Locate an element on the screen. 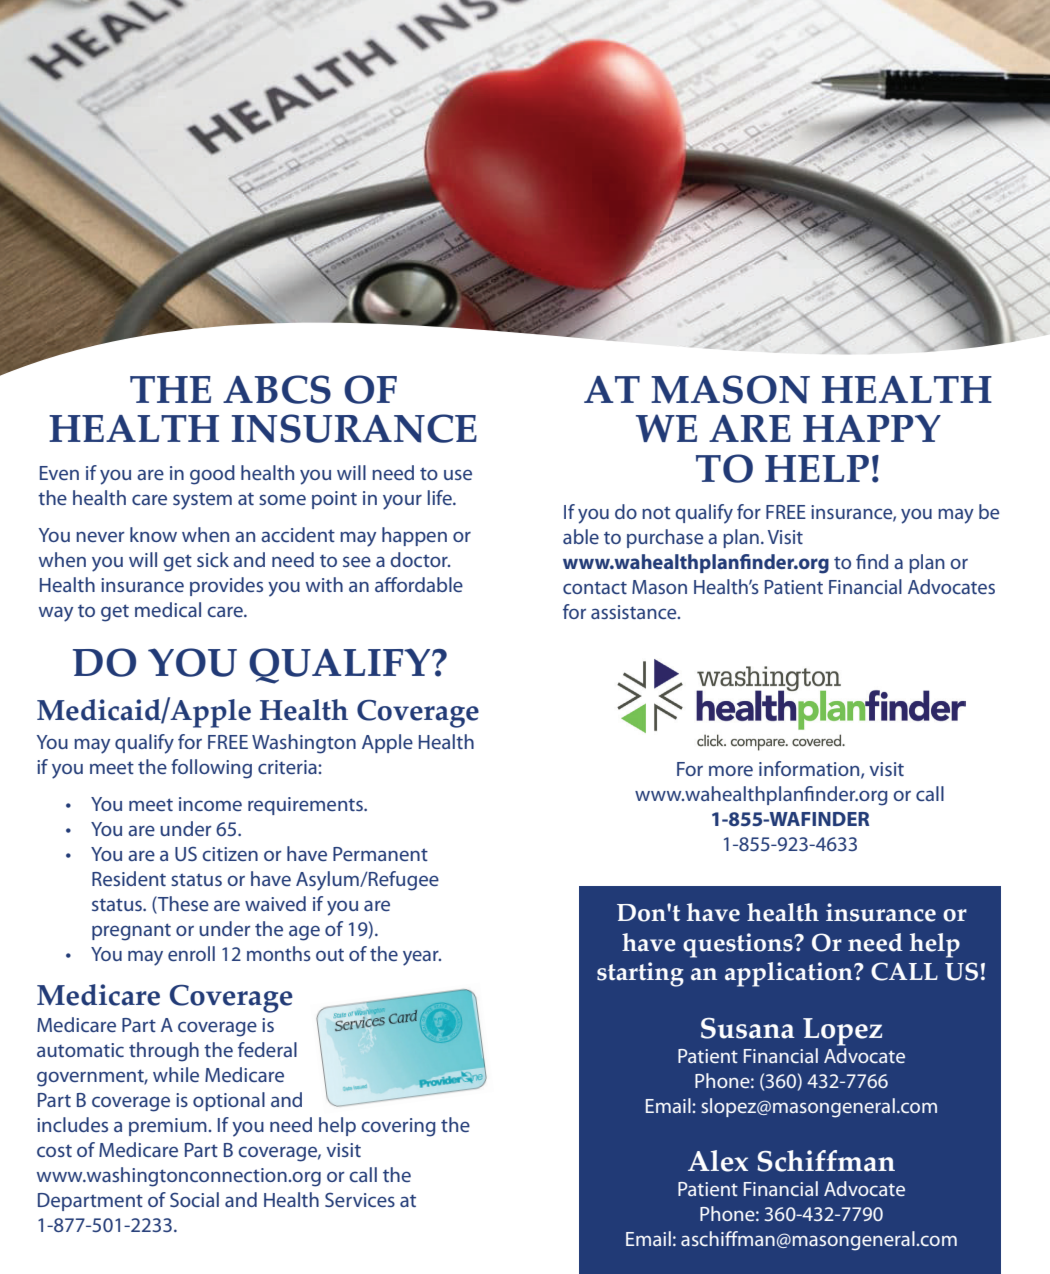 The height and width of the screenshot is (1274, 1050). HAPPY is located at coordinates (872, 428).
